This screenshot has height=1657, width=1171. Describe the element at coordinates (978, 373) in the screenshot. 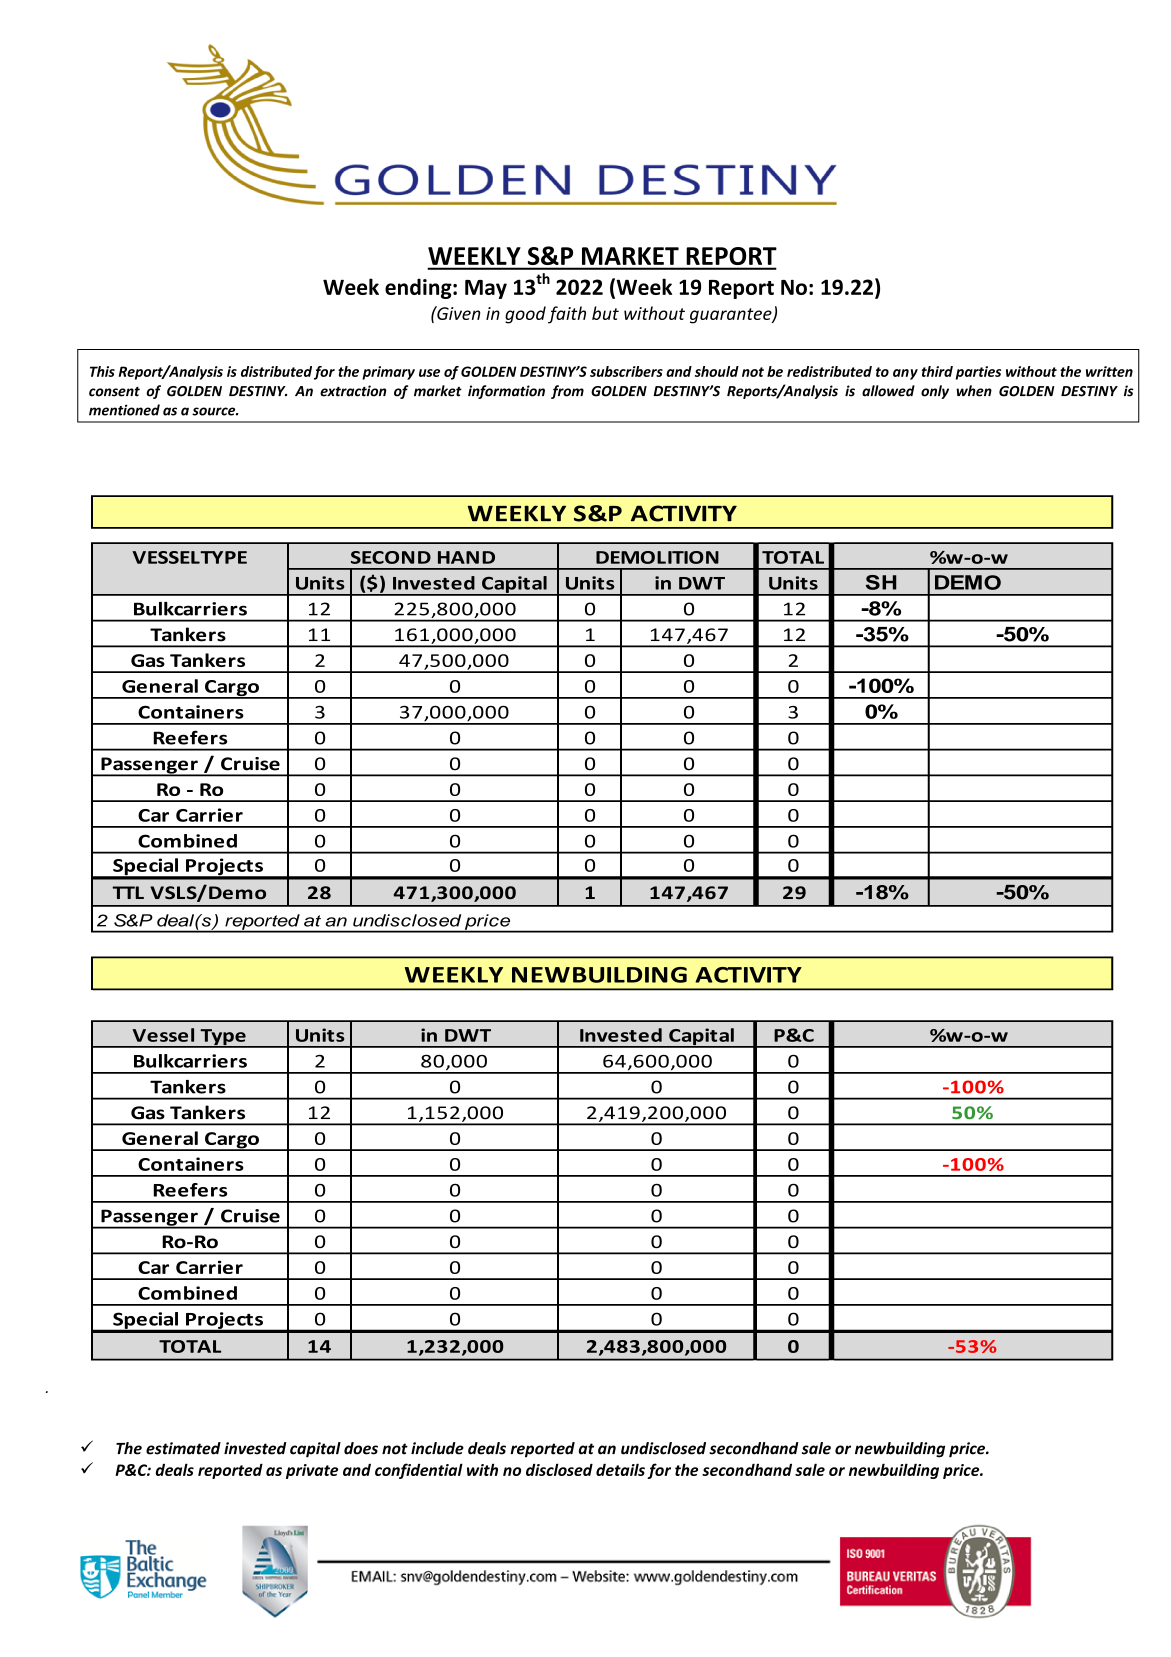

I see `parties` at that location.
